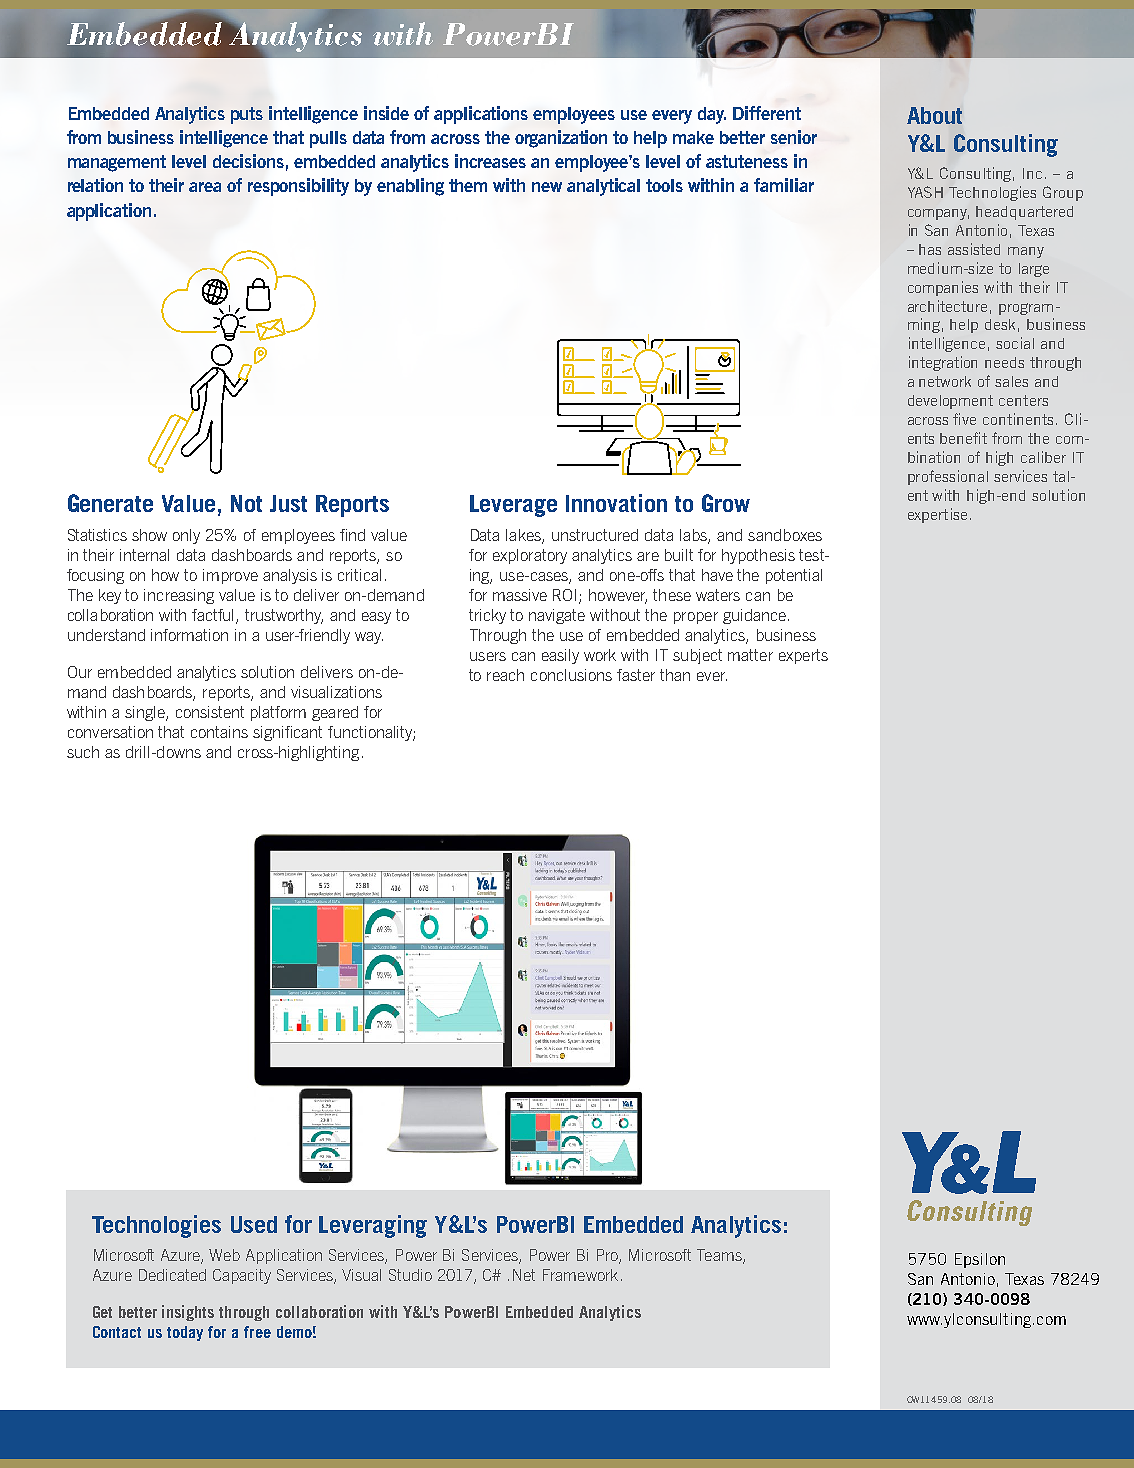 This document has width=1134, height=1468. What do you see at coordinates (205, 187) in the document?
I see `area` at bounding box center [205, 187].
